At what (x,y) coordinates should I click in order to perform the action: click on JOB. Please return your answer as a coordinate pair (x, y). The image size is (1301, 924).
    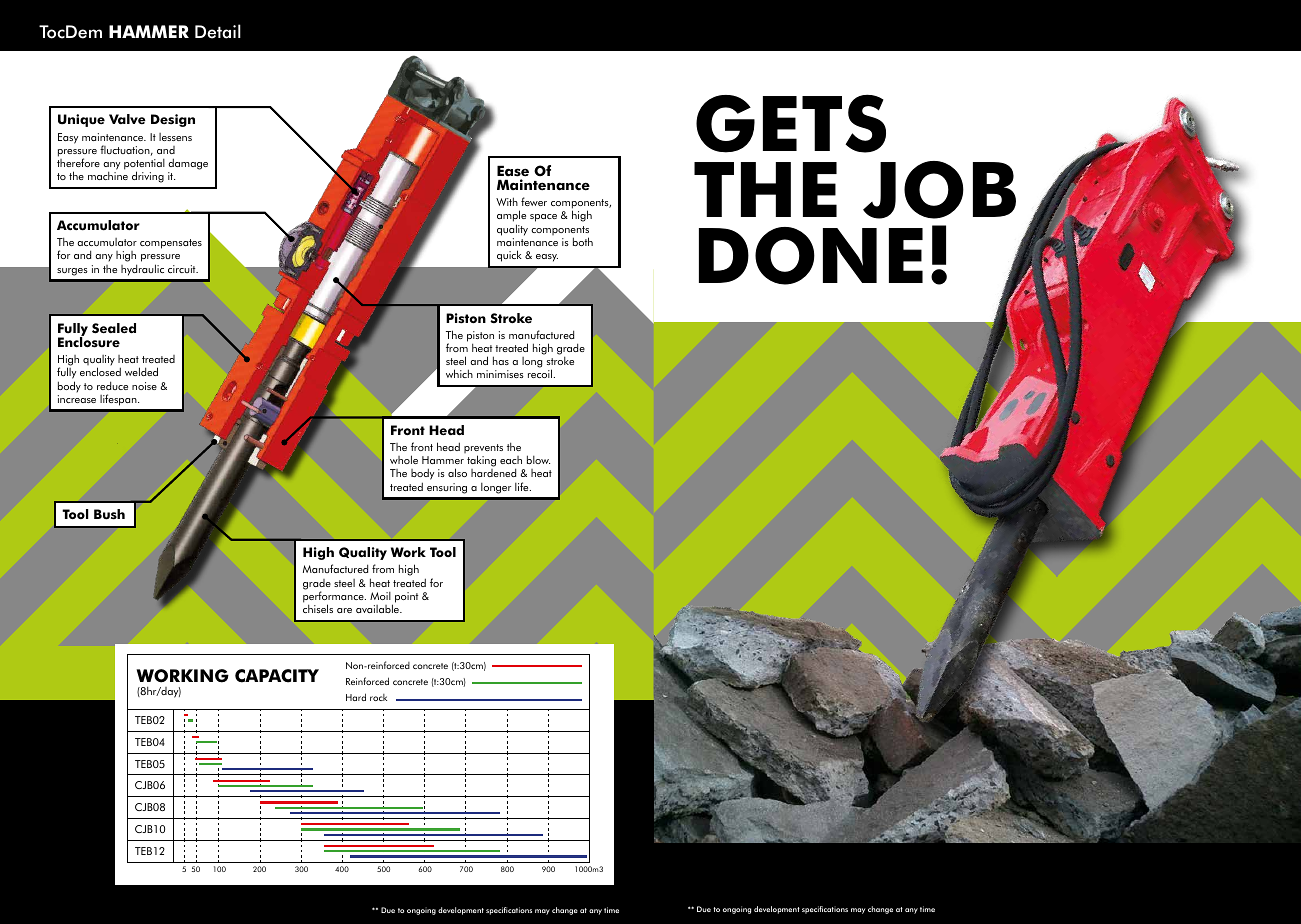
    Looking at the image, I should click on (939, 190).
